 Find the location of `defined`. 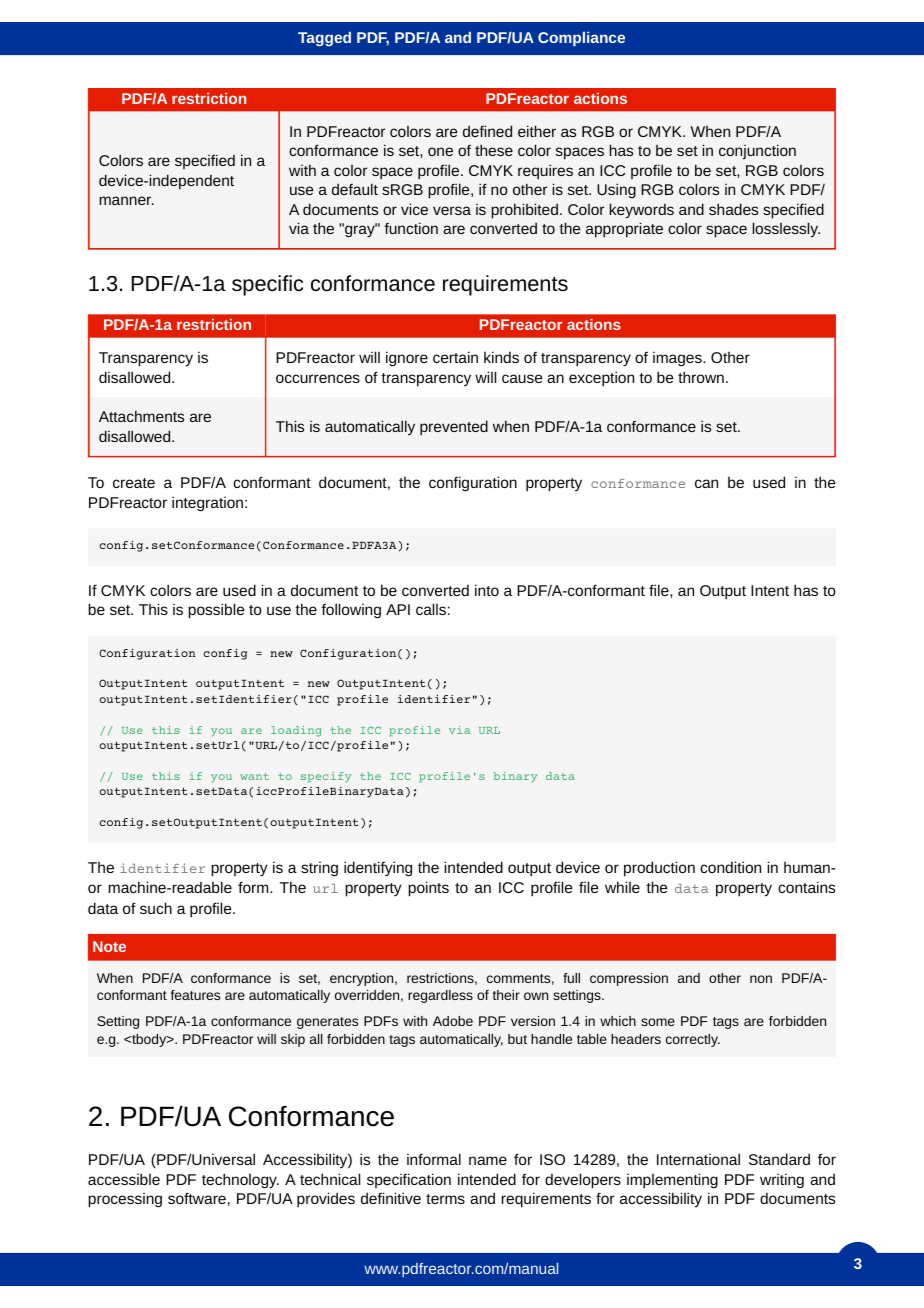

defined is located at coordinates (487, 131).
